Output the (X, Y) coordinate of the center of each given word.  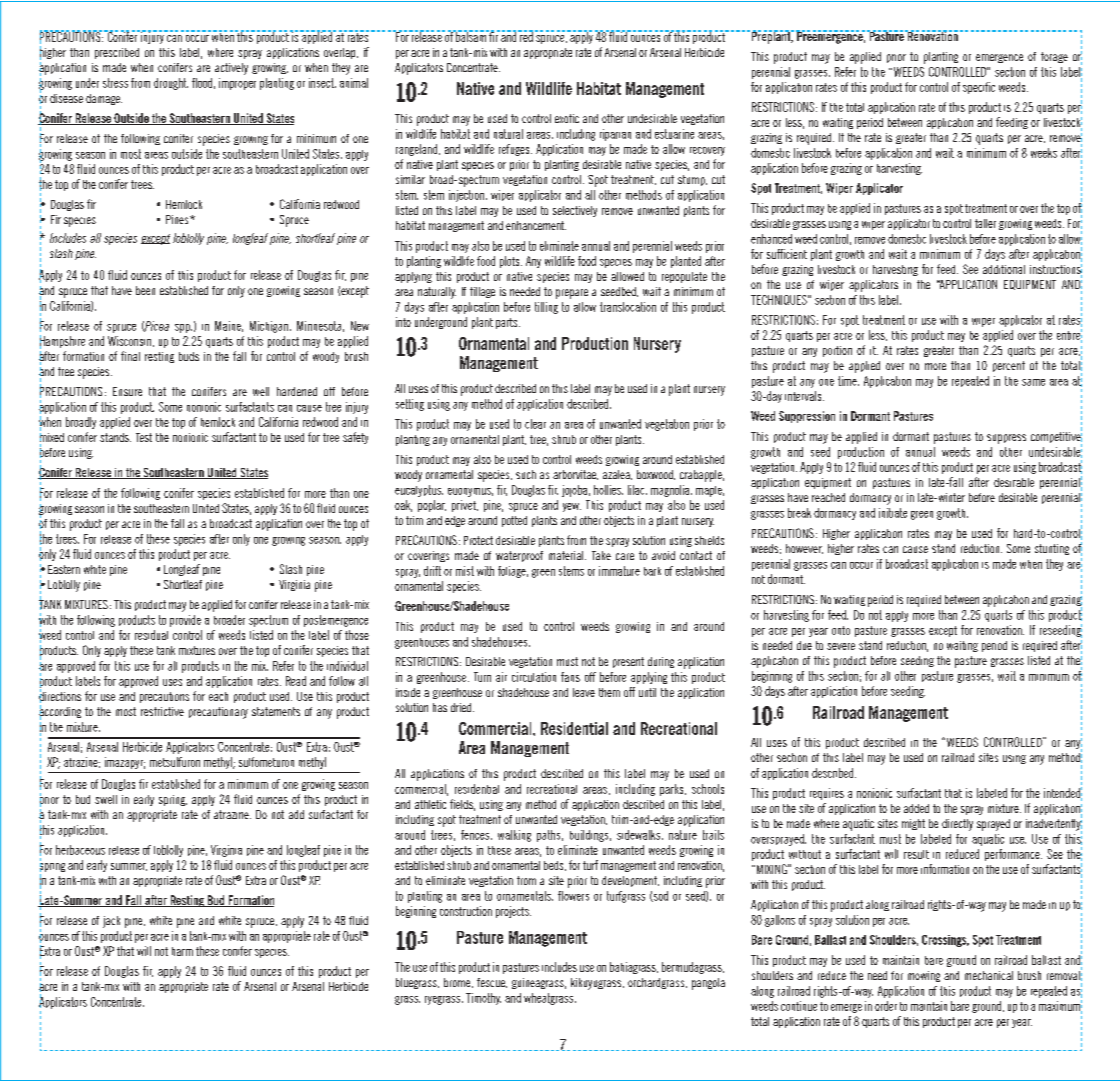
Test (144, 437)
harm (182, 951)
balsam (471, 36)
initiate (893, 513)
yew (572, 507)
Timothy (483, 999)
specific (979, 88)
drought (171, 84)
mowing (924, 976)
